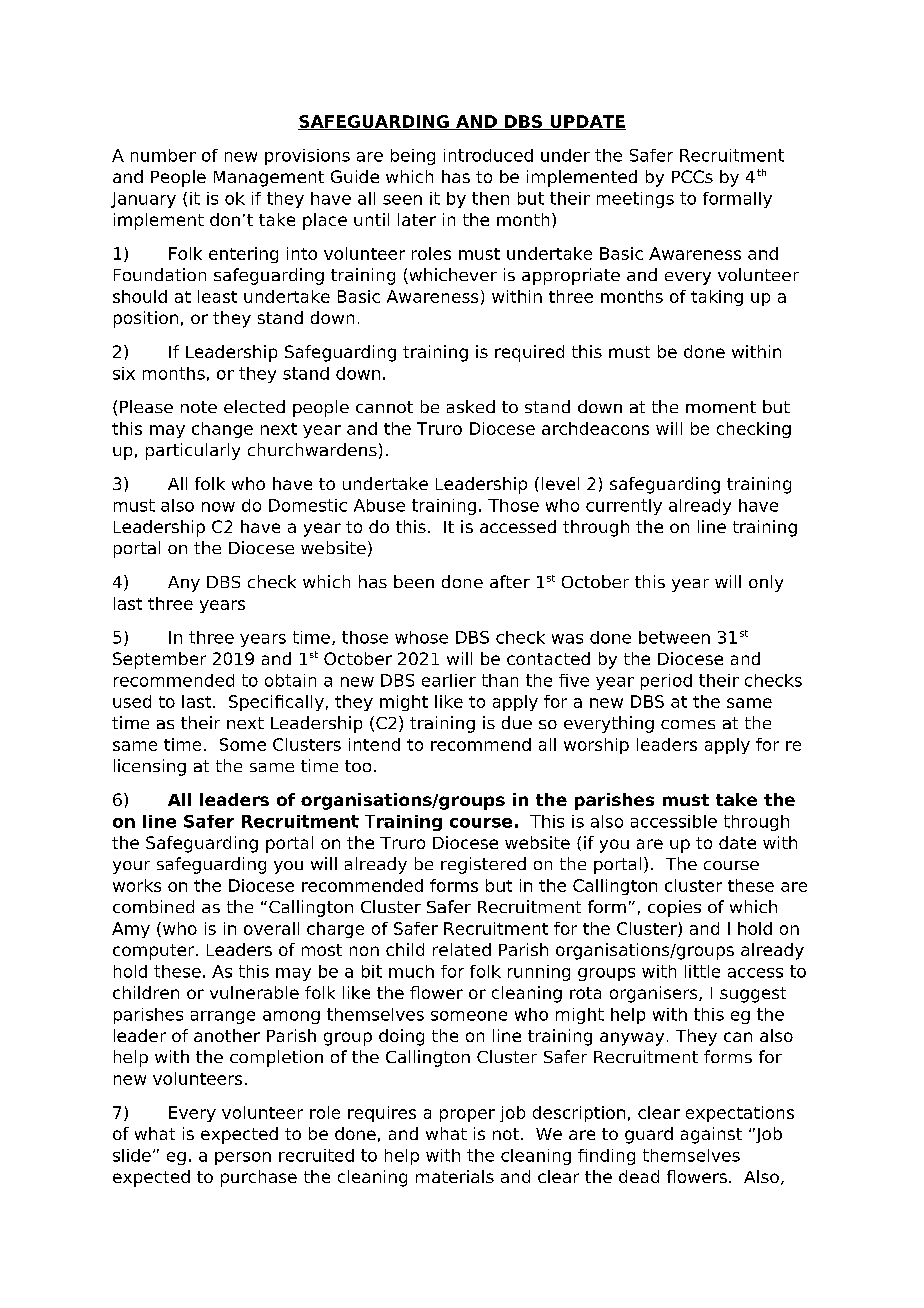 Image resolution: width=924 pixels, height=1308 pixels. Describe the element at coordinates (379, 505) in the page. I see `Abuse` at that location.
